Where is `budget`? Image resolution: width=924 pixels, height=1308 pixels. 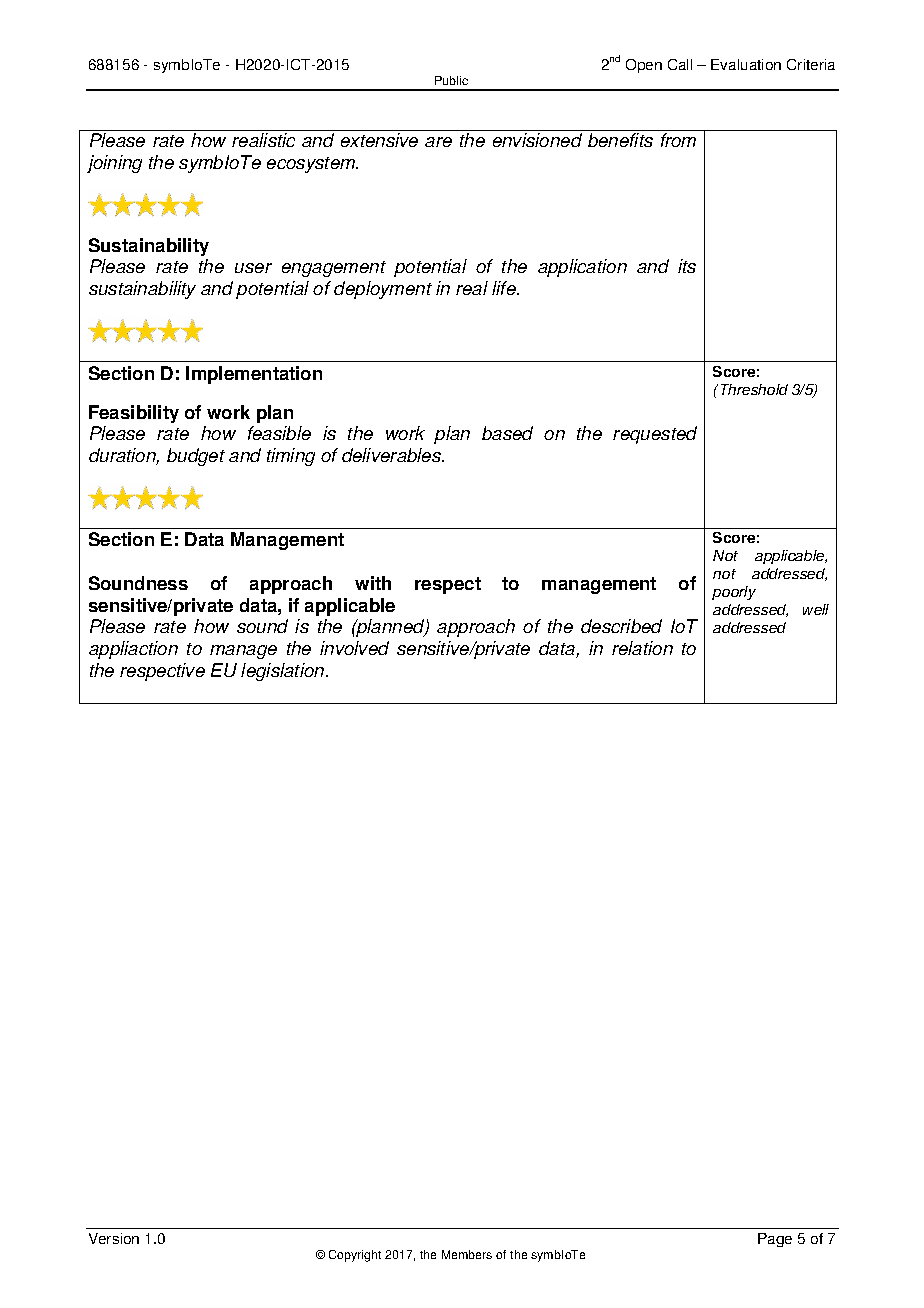 budget is located at coordinates (196, 457).
